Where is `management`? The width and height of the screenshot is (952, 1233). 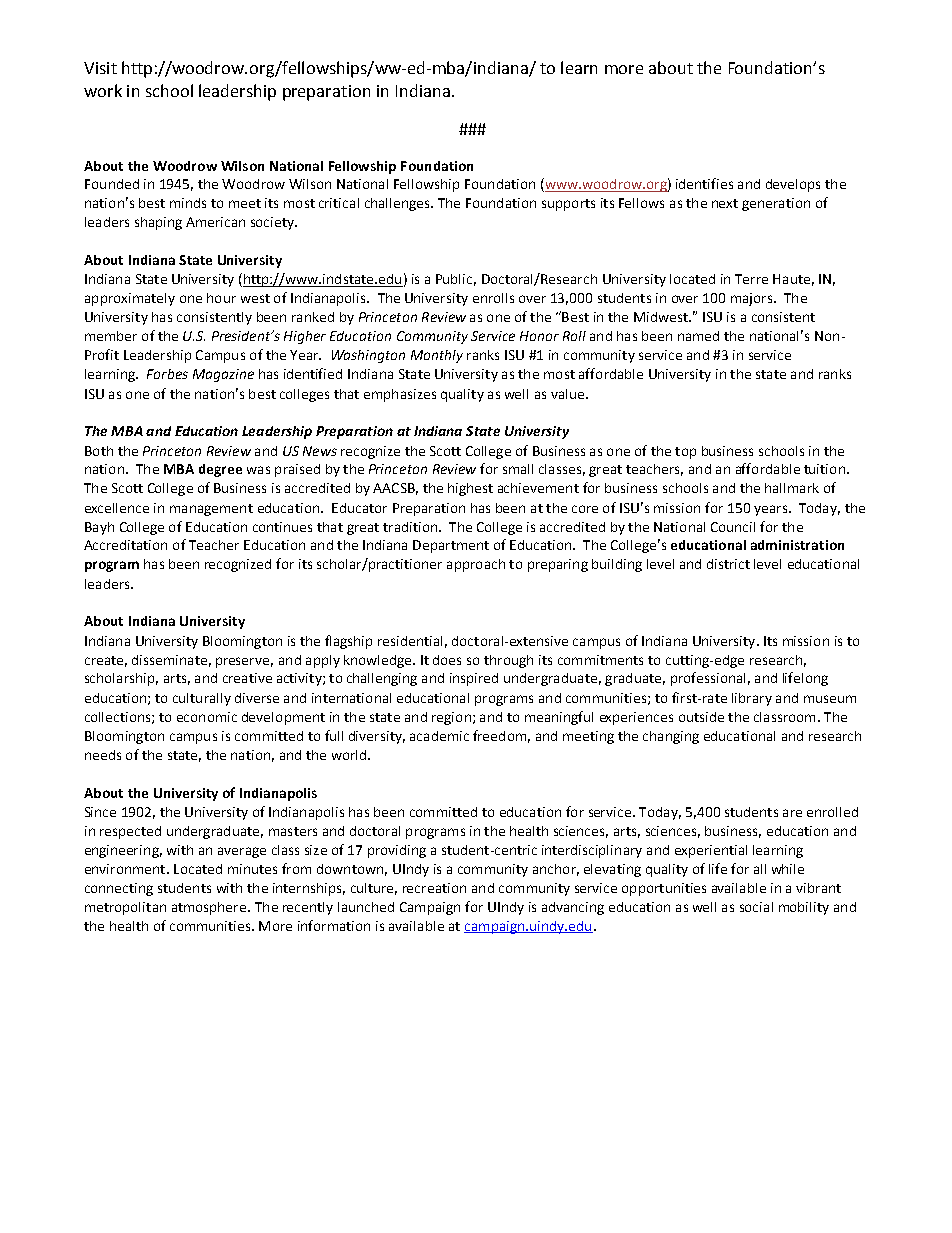
management is located at coordinates (211, 510).
